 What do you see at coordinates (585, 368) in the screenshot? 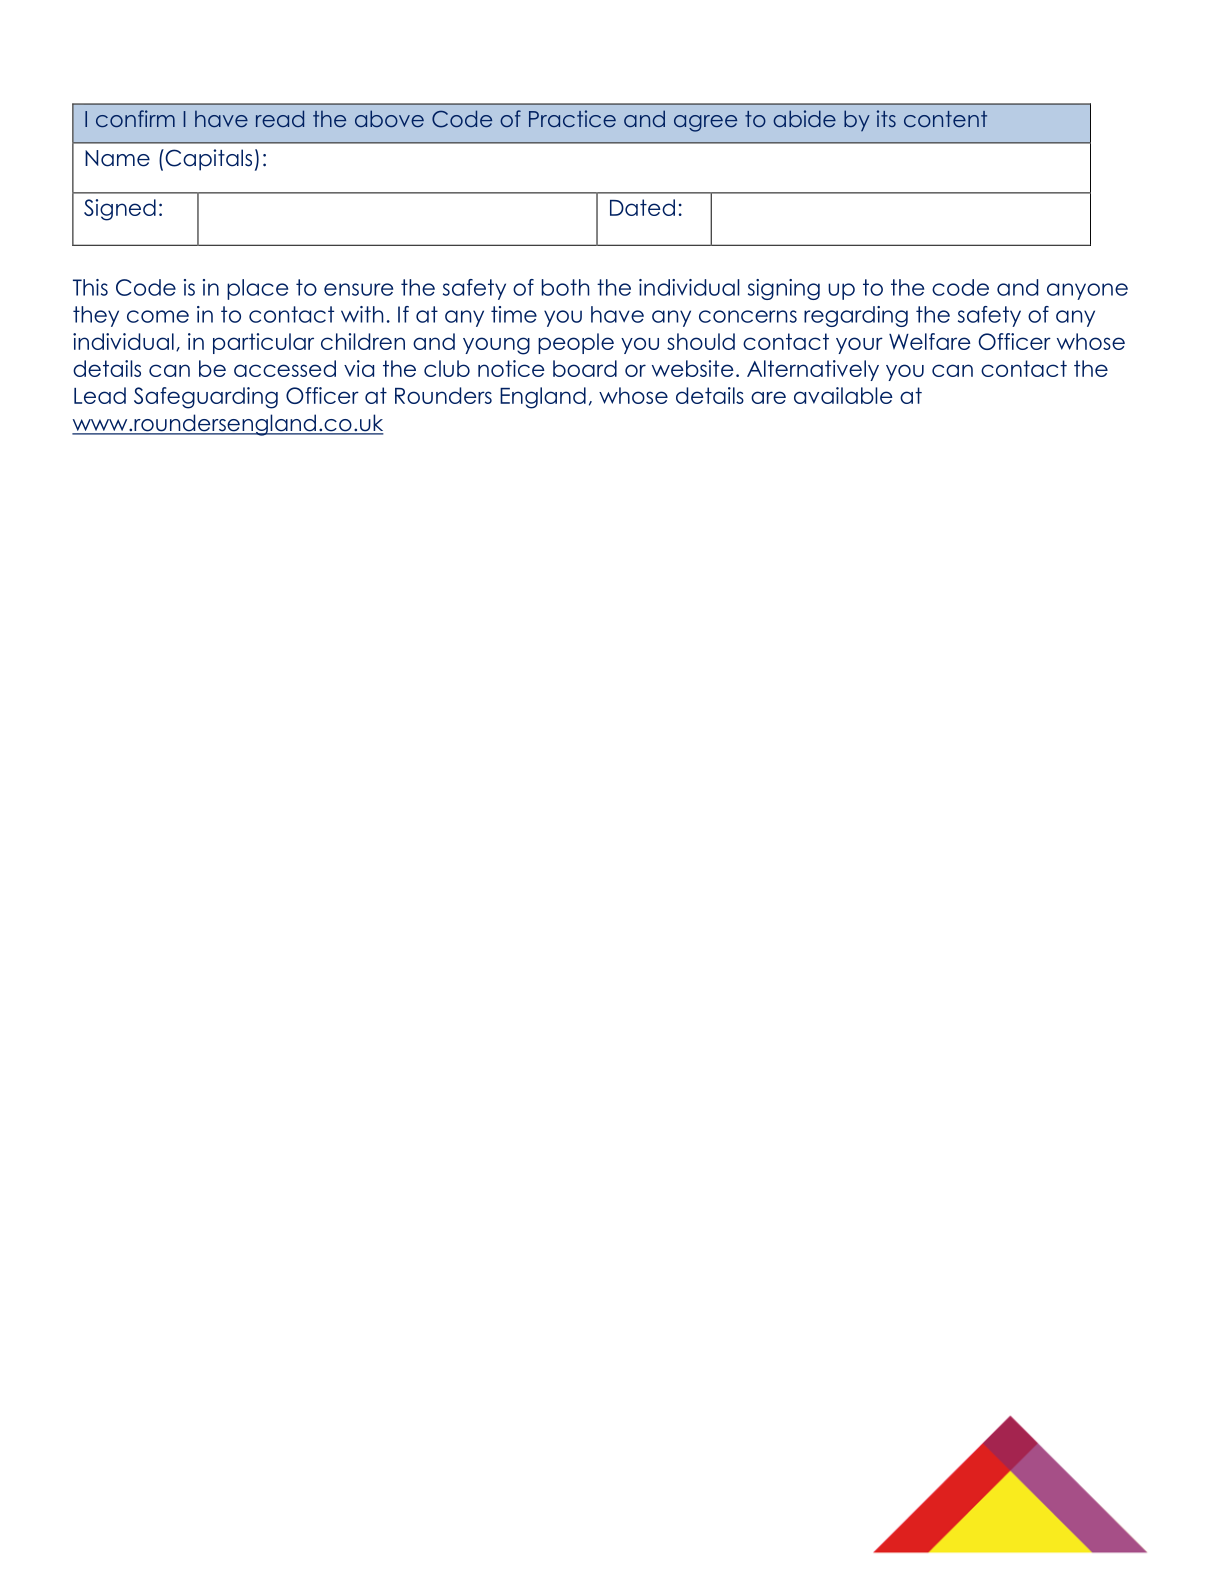
I see `board` at bounding box center [585, 368].
